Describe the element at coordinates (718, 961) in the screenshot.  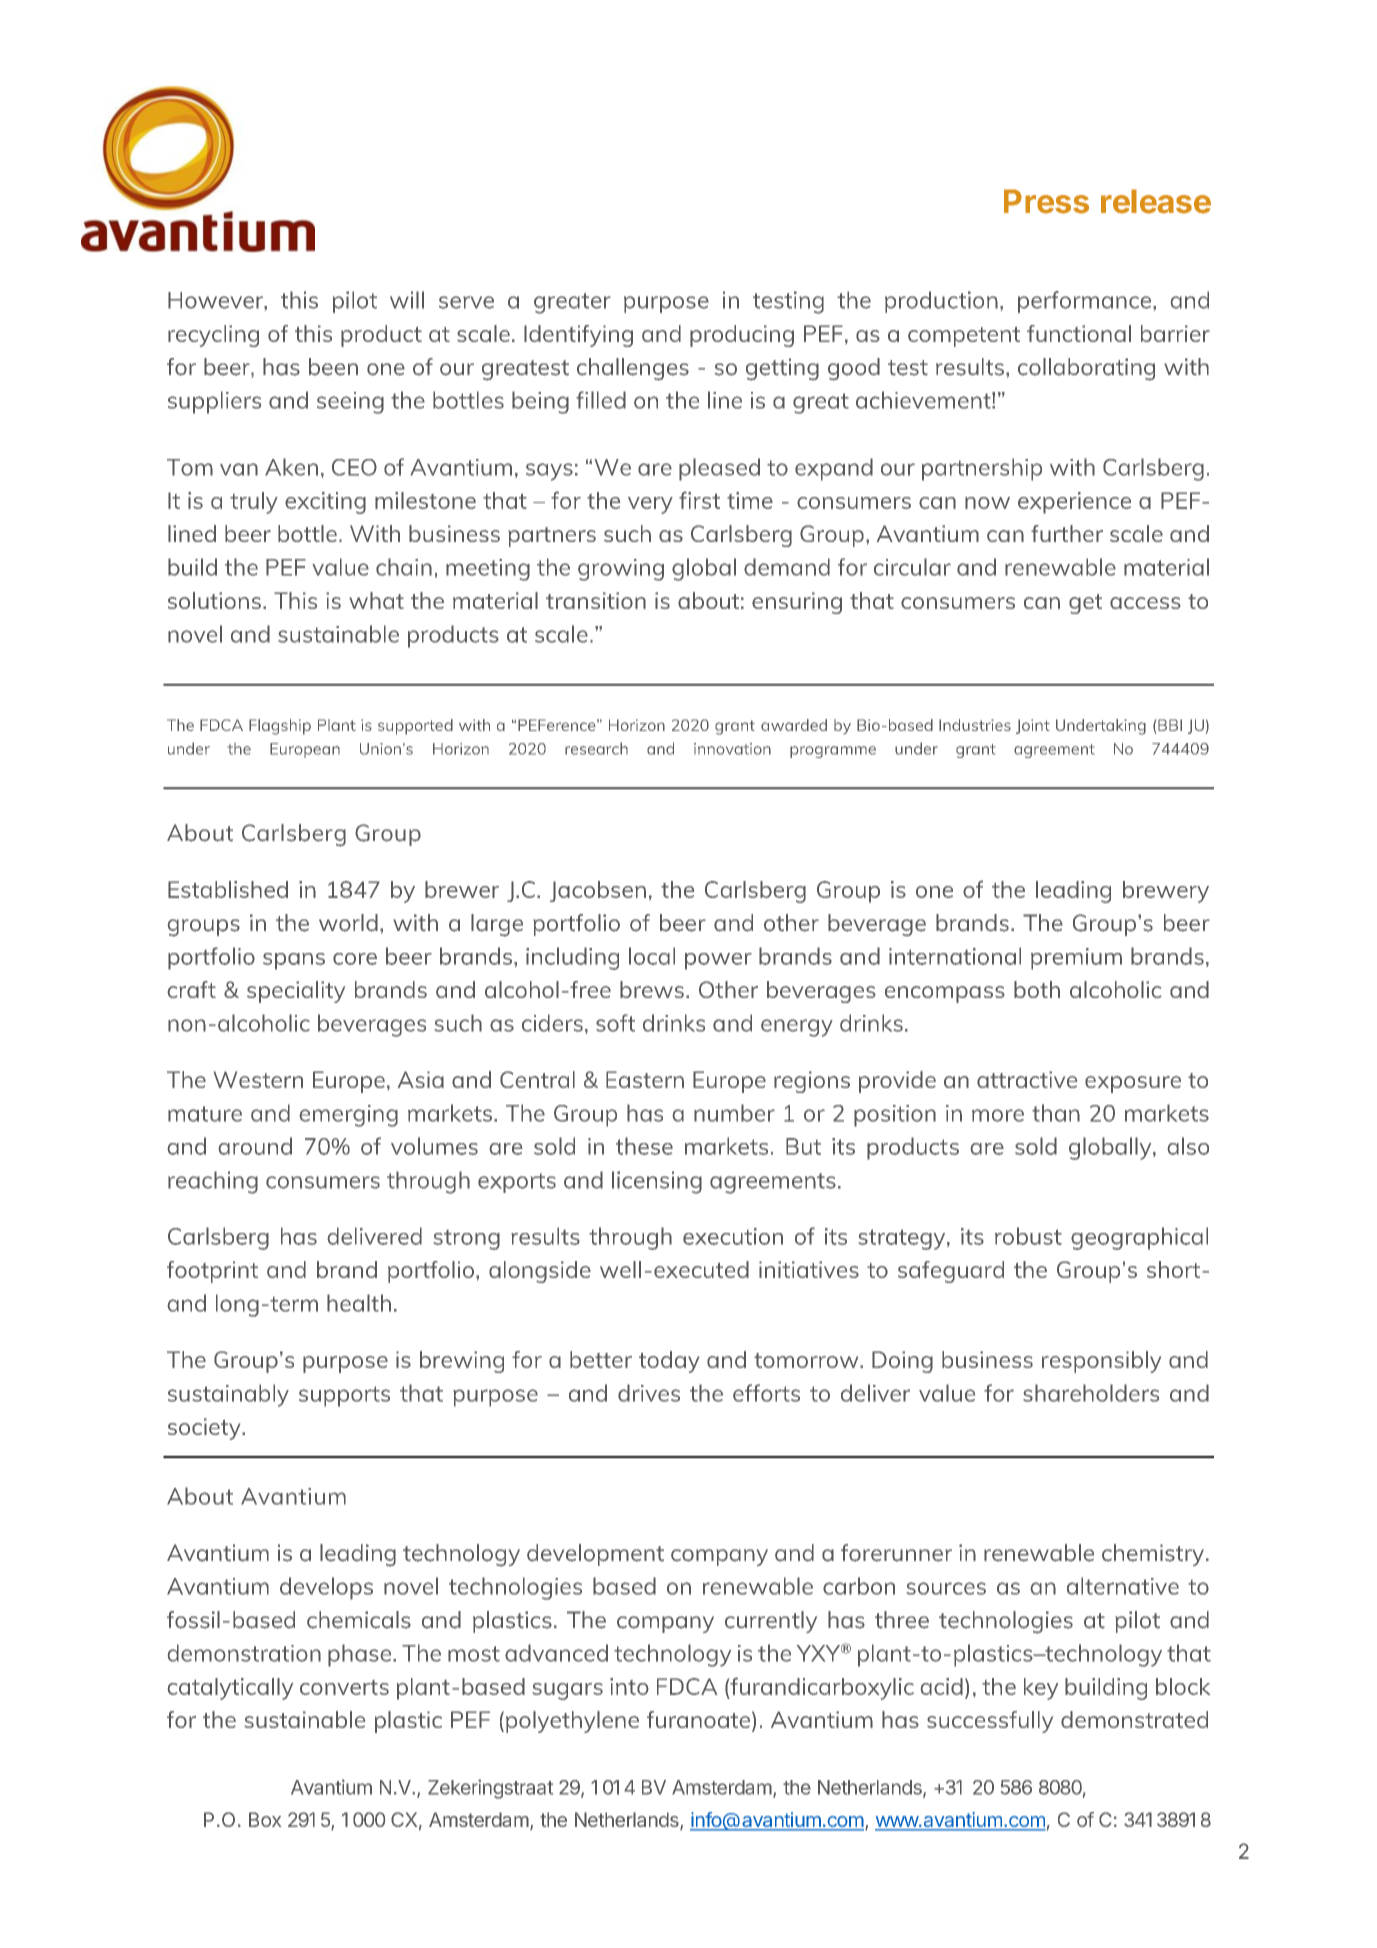
I see `power` at that location.
